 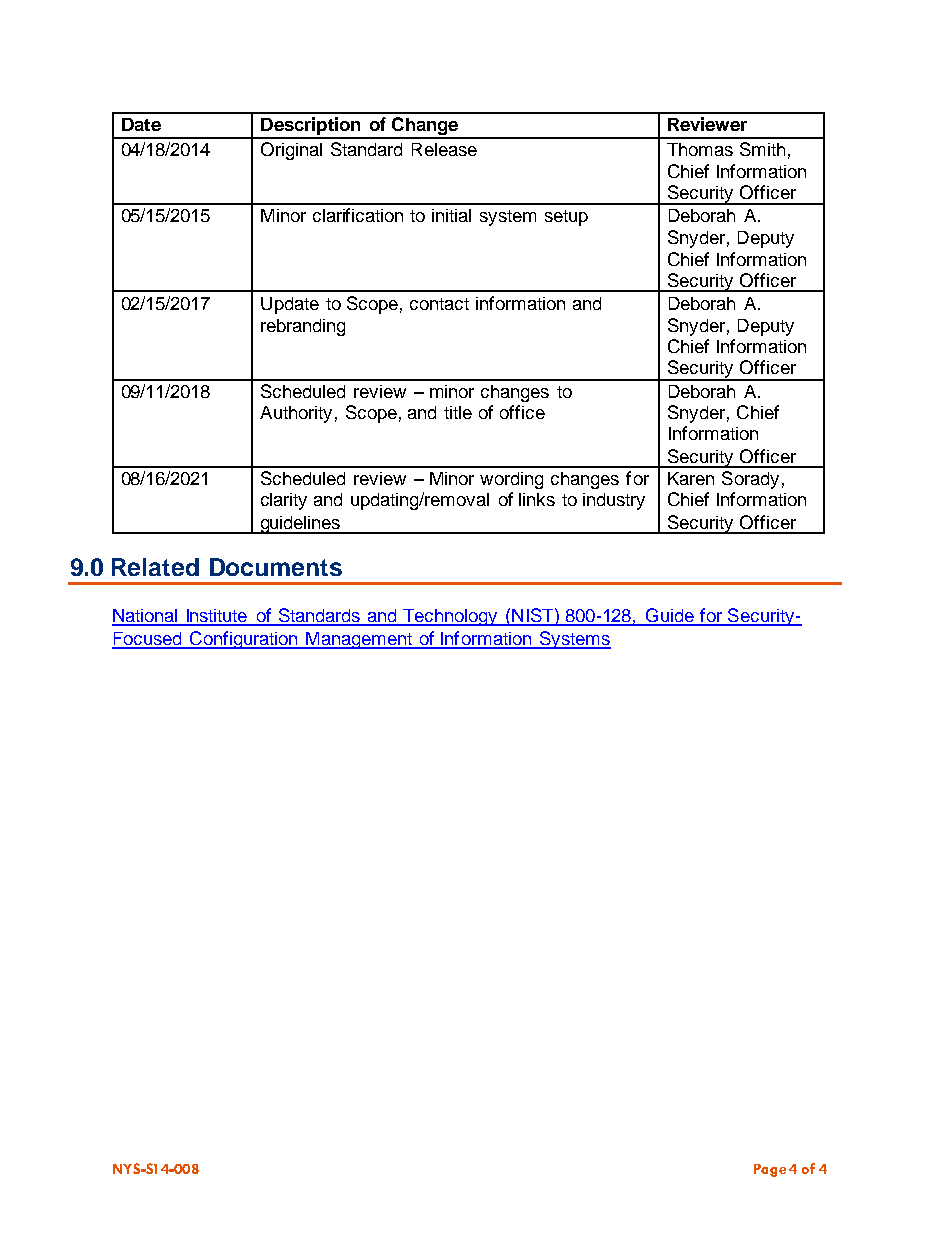 What do you see at coordinates (146, 617) in the document?
I see `National` at bounding box center [146, 617].
